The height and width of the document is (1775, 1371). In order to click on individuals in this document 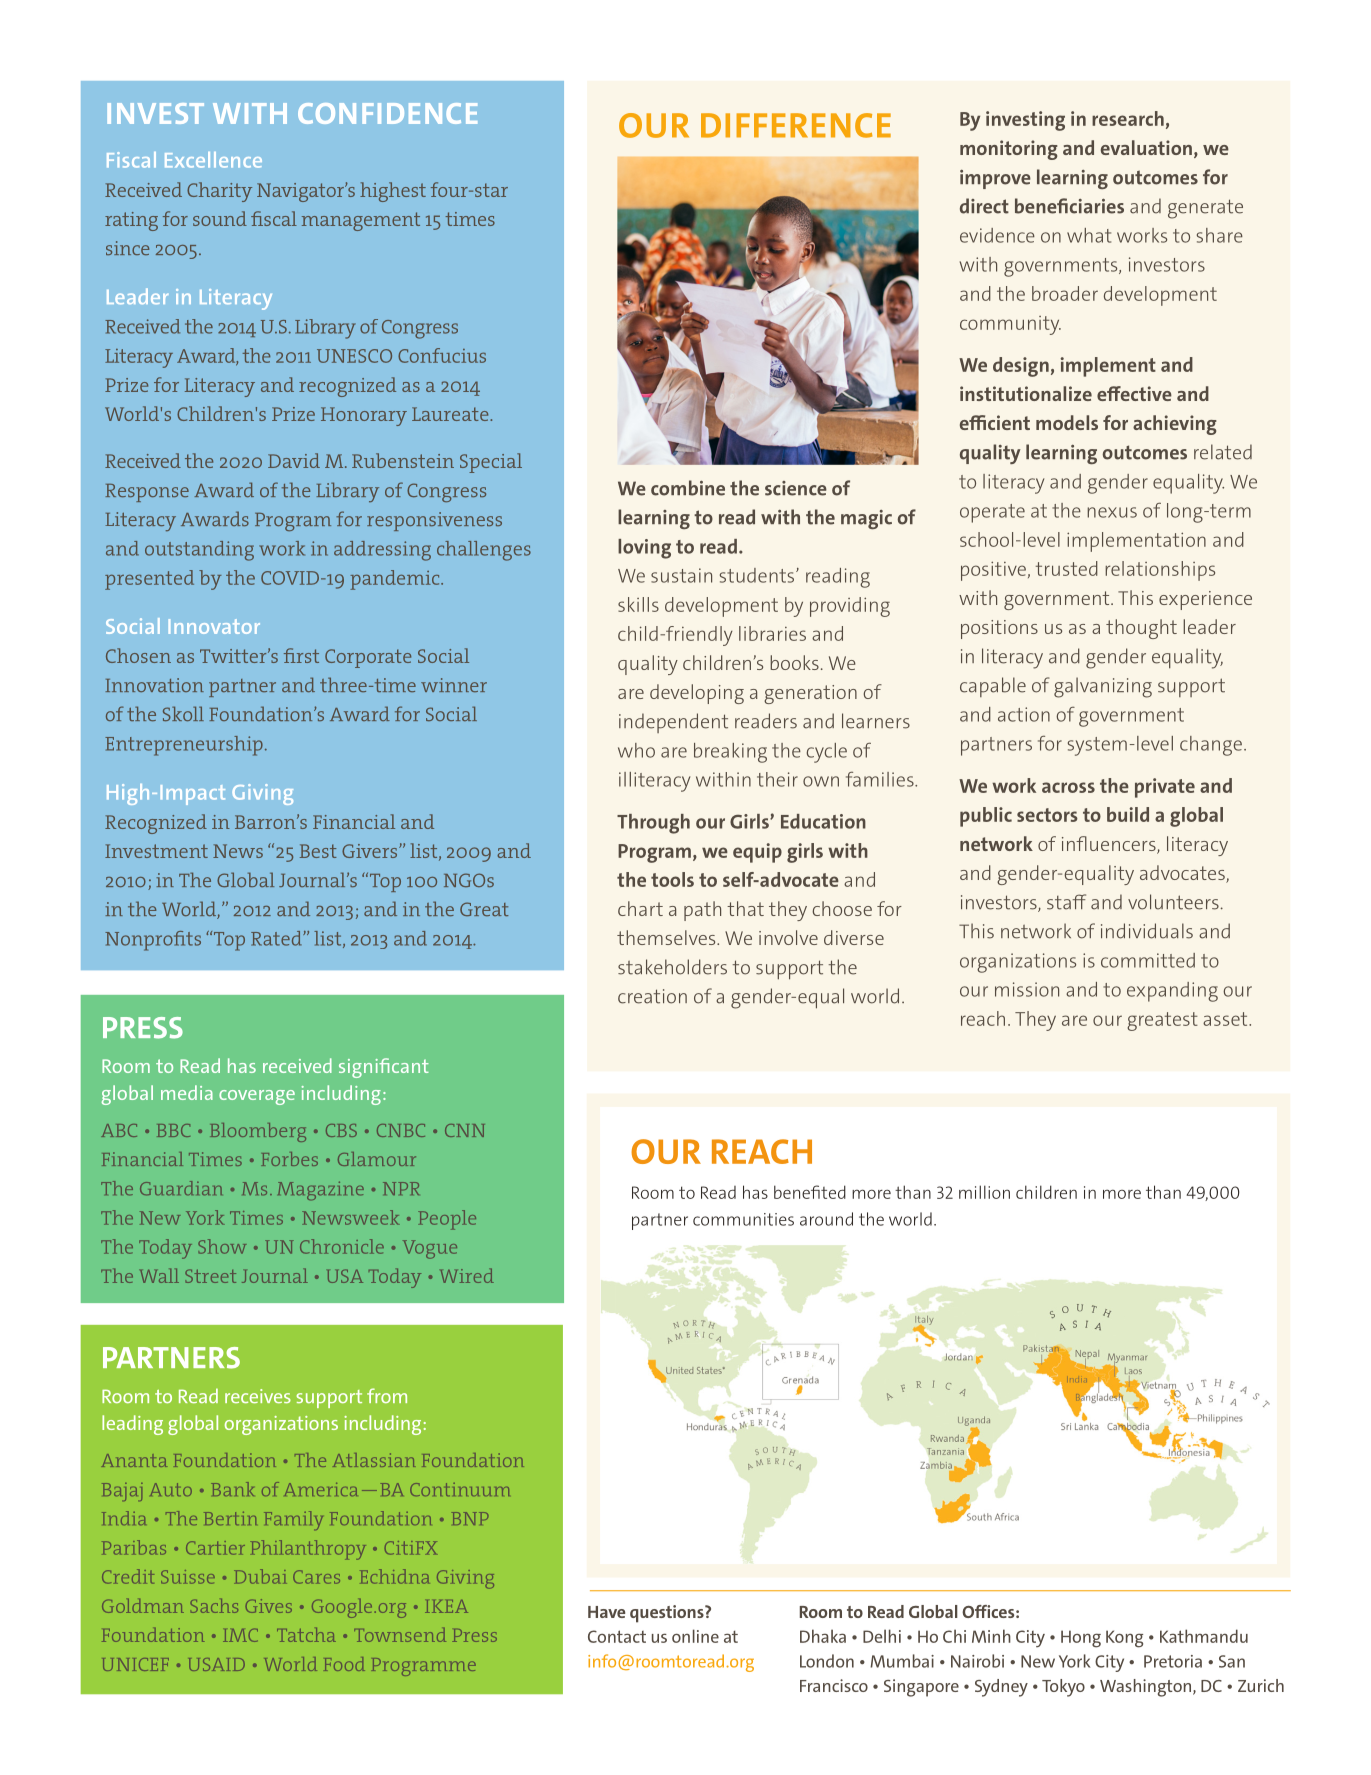, I will do `click(1147, 931)`.
